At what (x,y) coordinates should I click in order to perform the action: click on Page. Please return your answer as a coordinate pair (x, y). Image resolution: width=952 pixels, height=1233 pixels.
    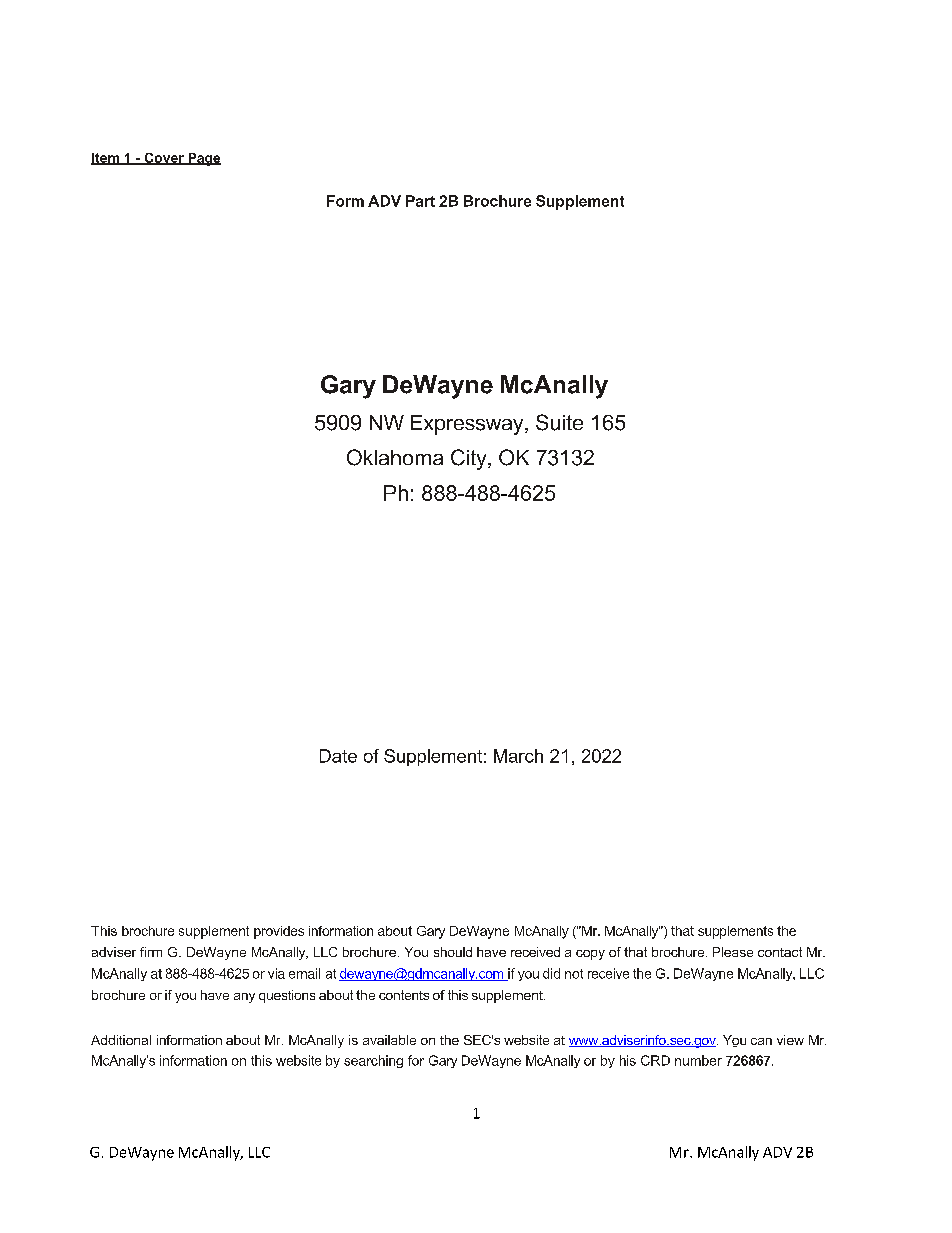
    Looking at the image, I should click on (203, 159).
